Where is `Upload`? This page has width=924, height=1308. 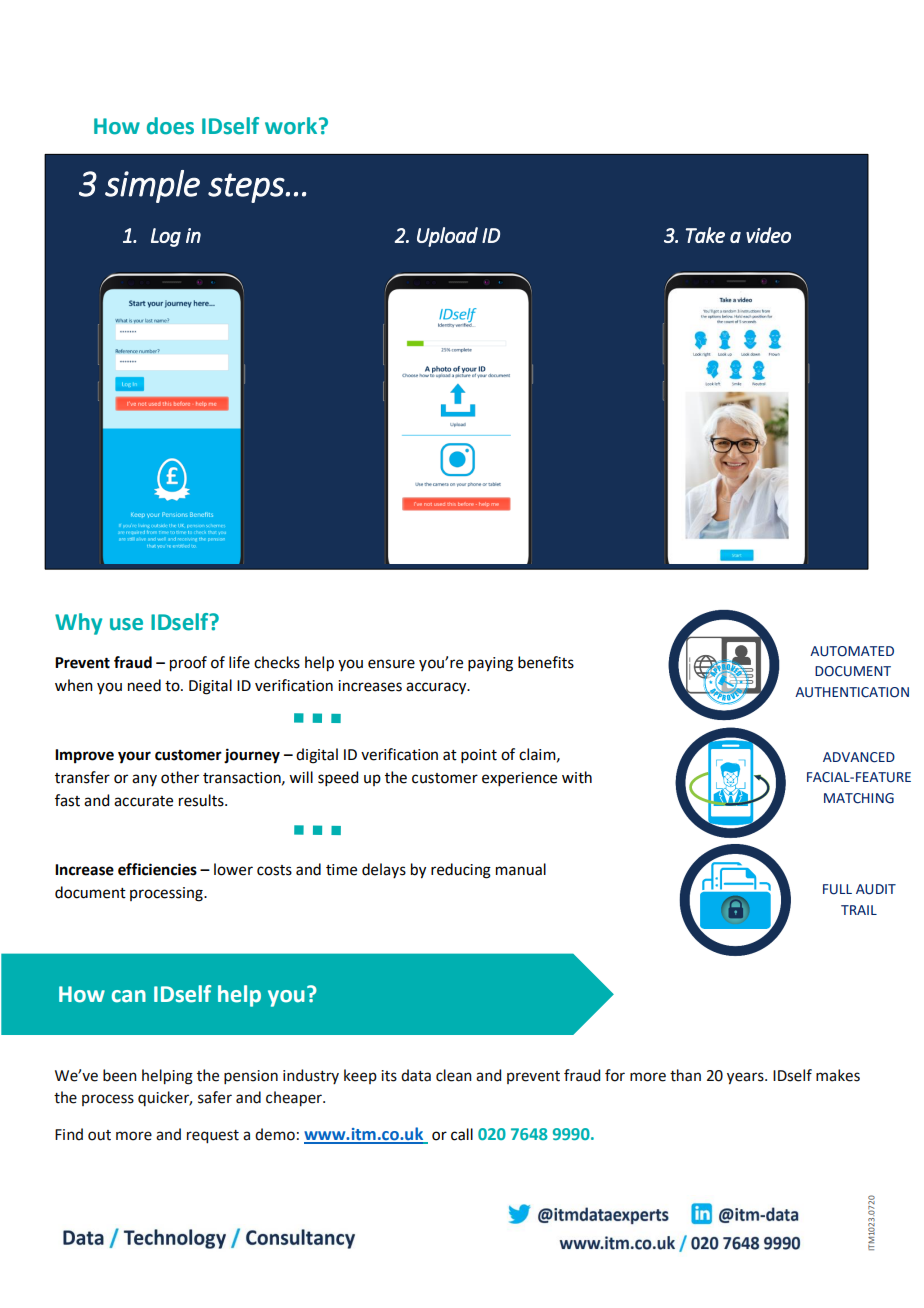 Upload is located at coordinates (447, 237).
